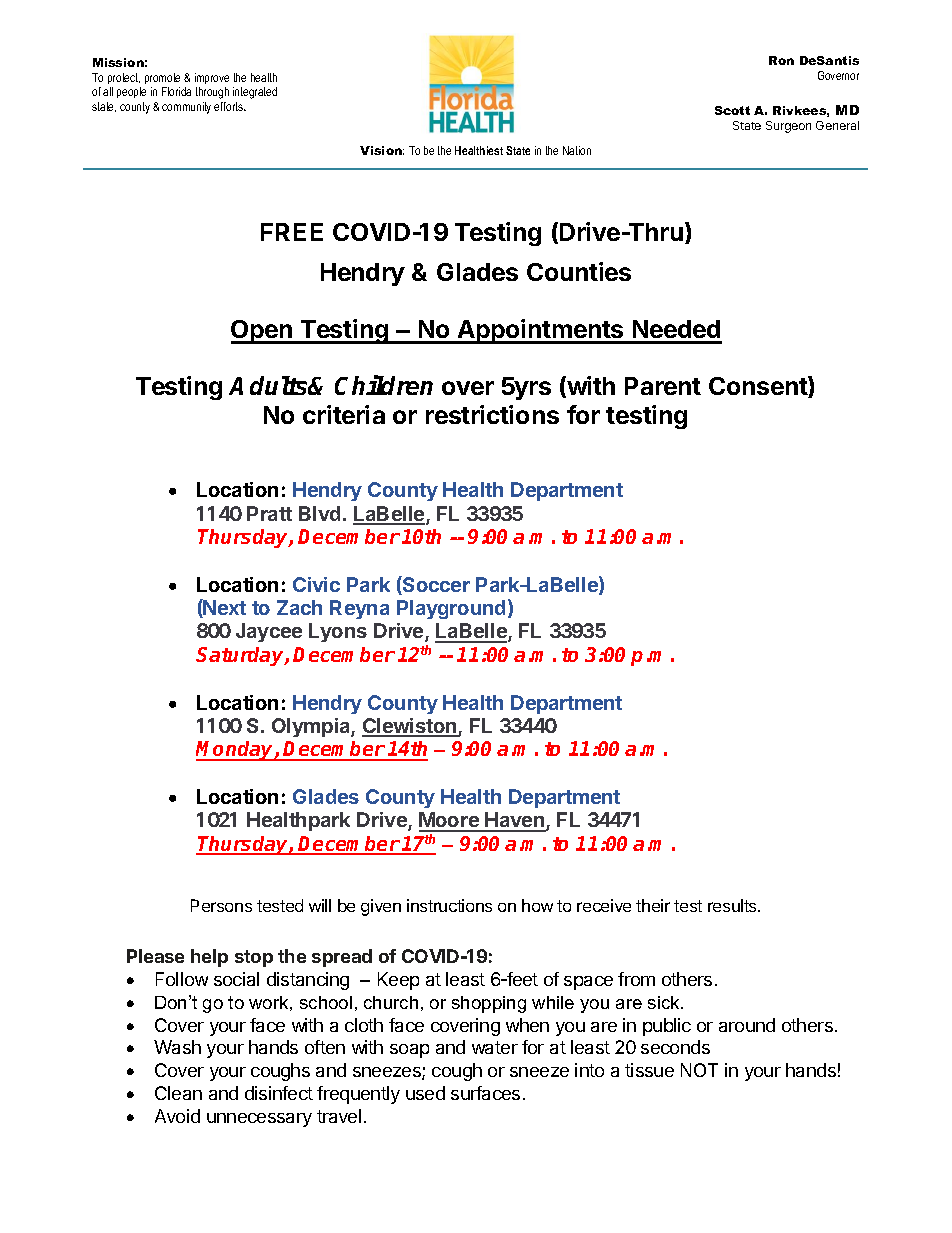 Image resolution: width=952 pixels, height=1233 pixels. I want to click on Consent, so click(759, 387).
